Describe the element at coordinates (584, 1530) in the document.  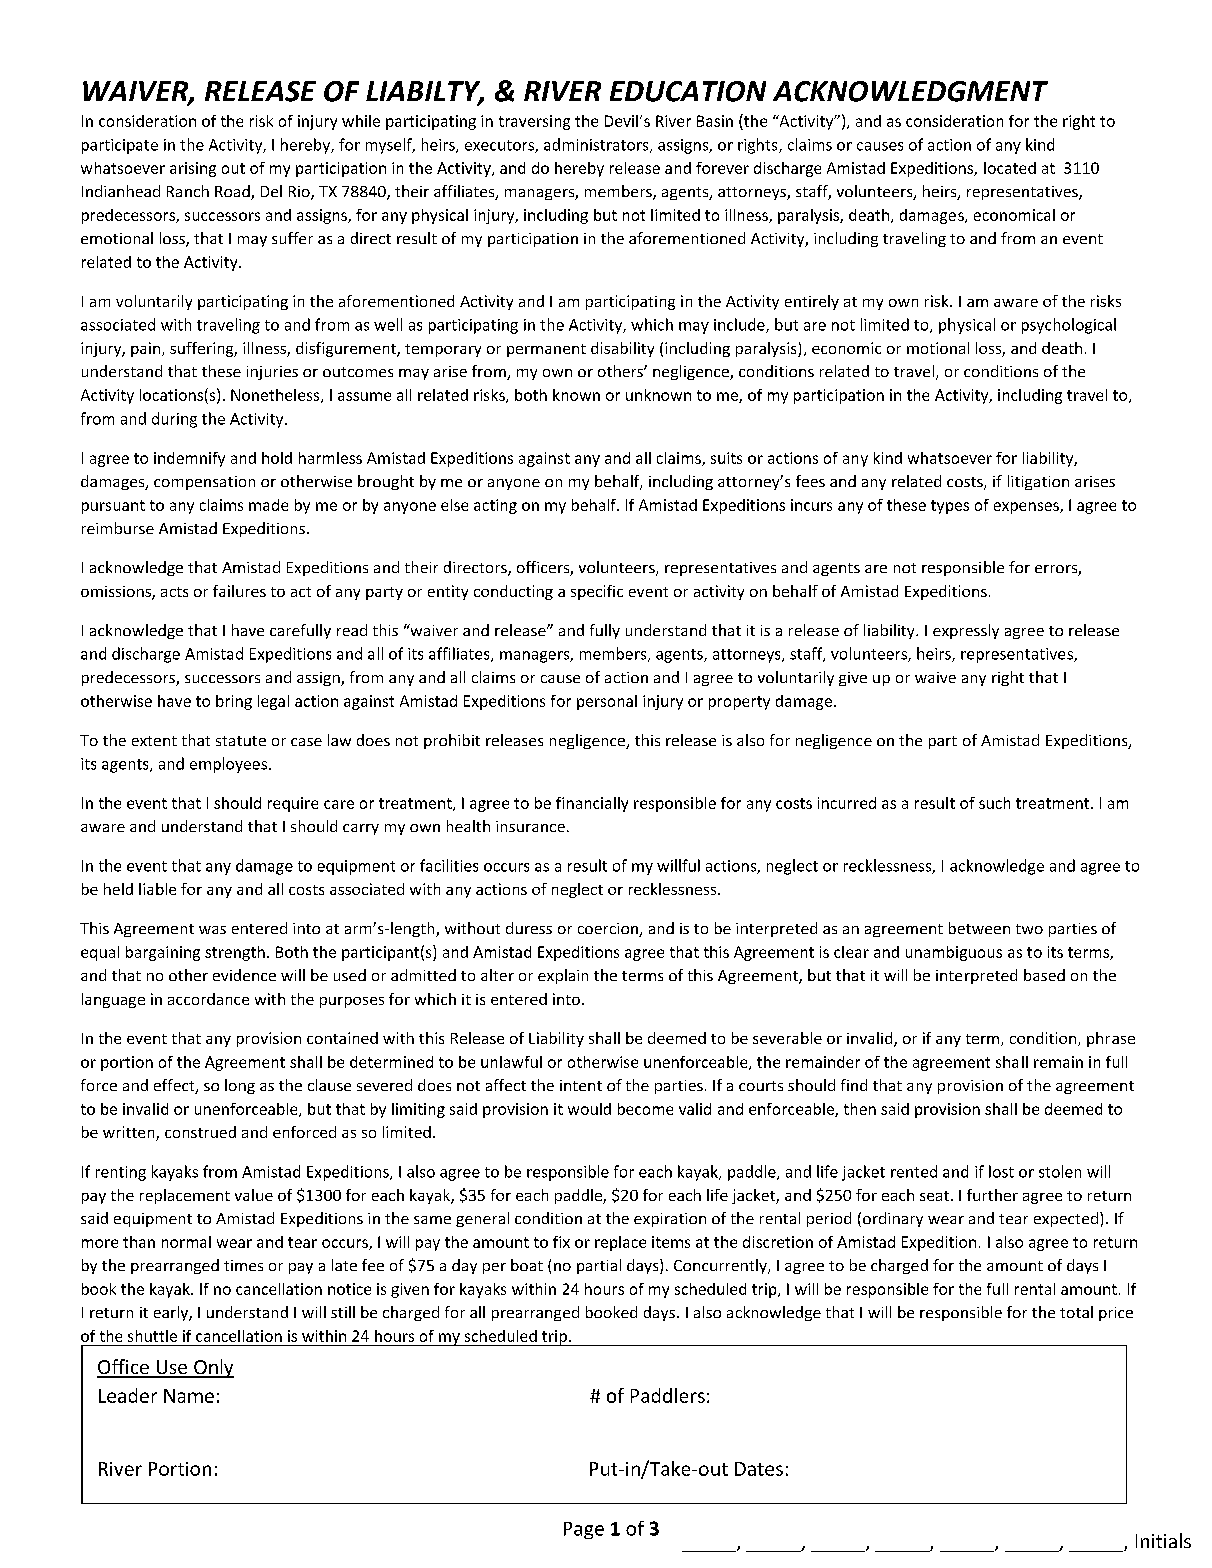
I see `Page` at that location.
